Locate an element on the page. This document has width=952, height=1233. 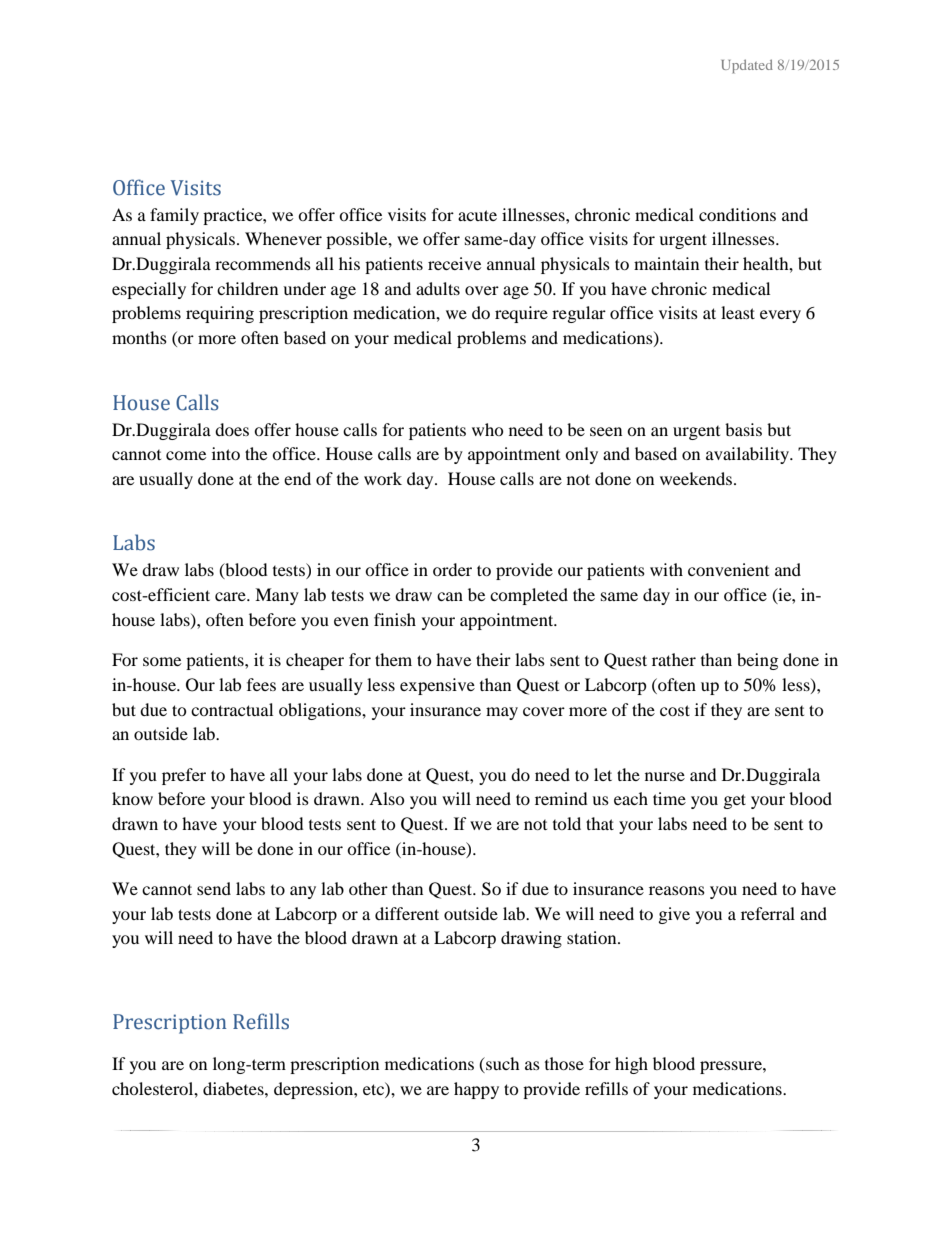
order is located at coordinates (452, 569).
